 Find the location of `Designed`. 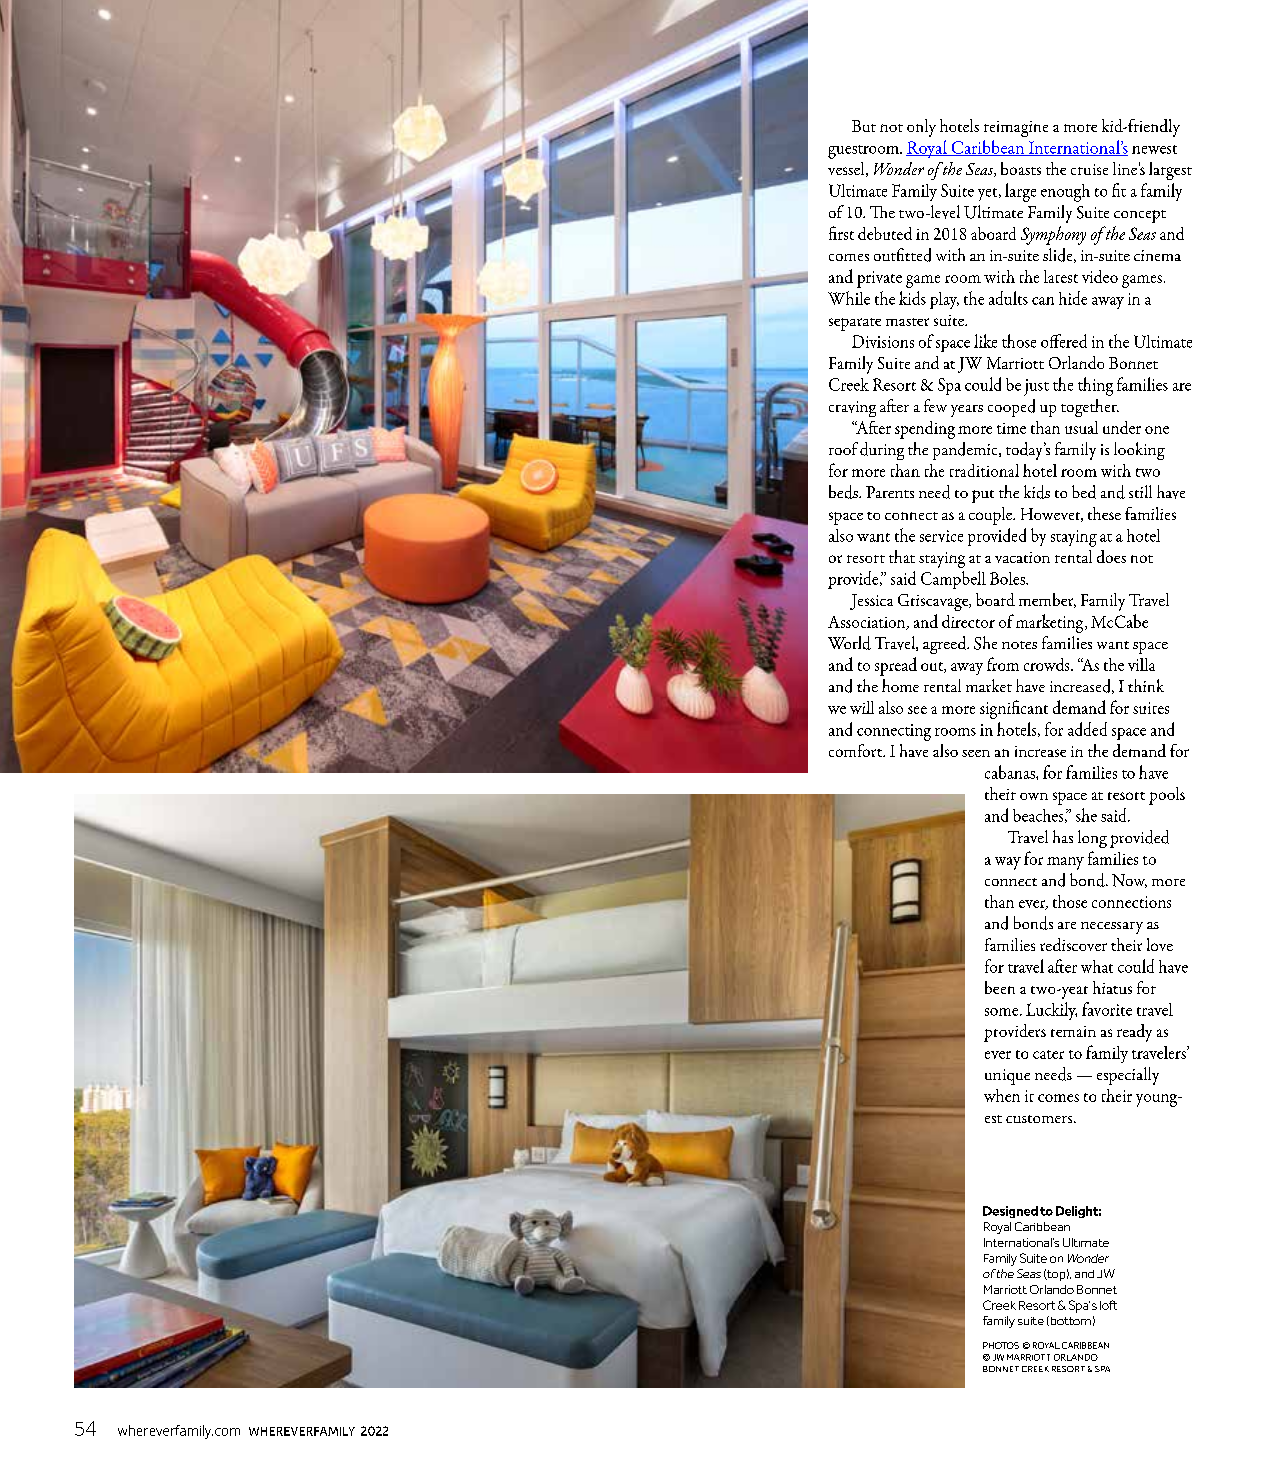

Designed is located at coordinates (1010, 1212).
